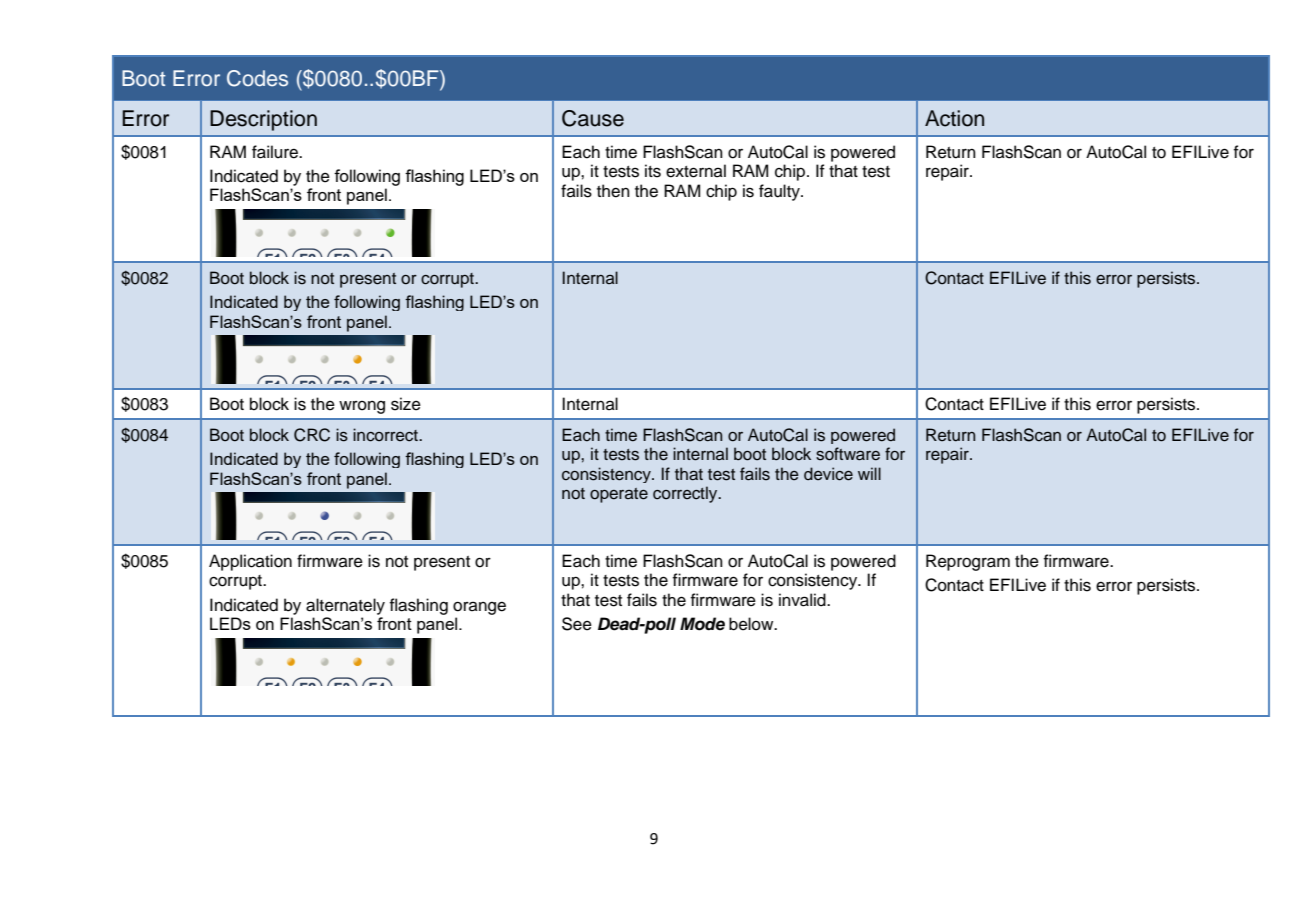 This page has height=924, width=1308. What do you see at coordinates (619, 495) in the page?
I see `operate` at bounding box center [619, 495].
